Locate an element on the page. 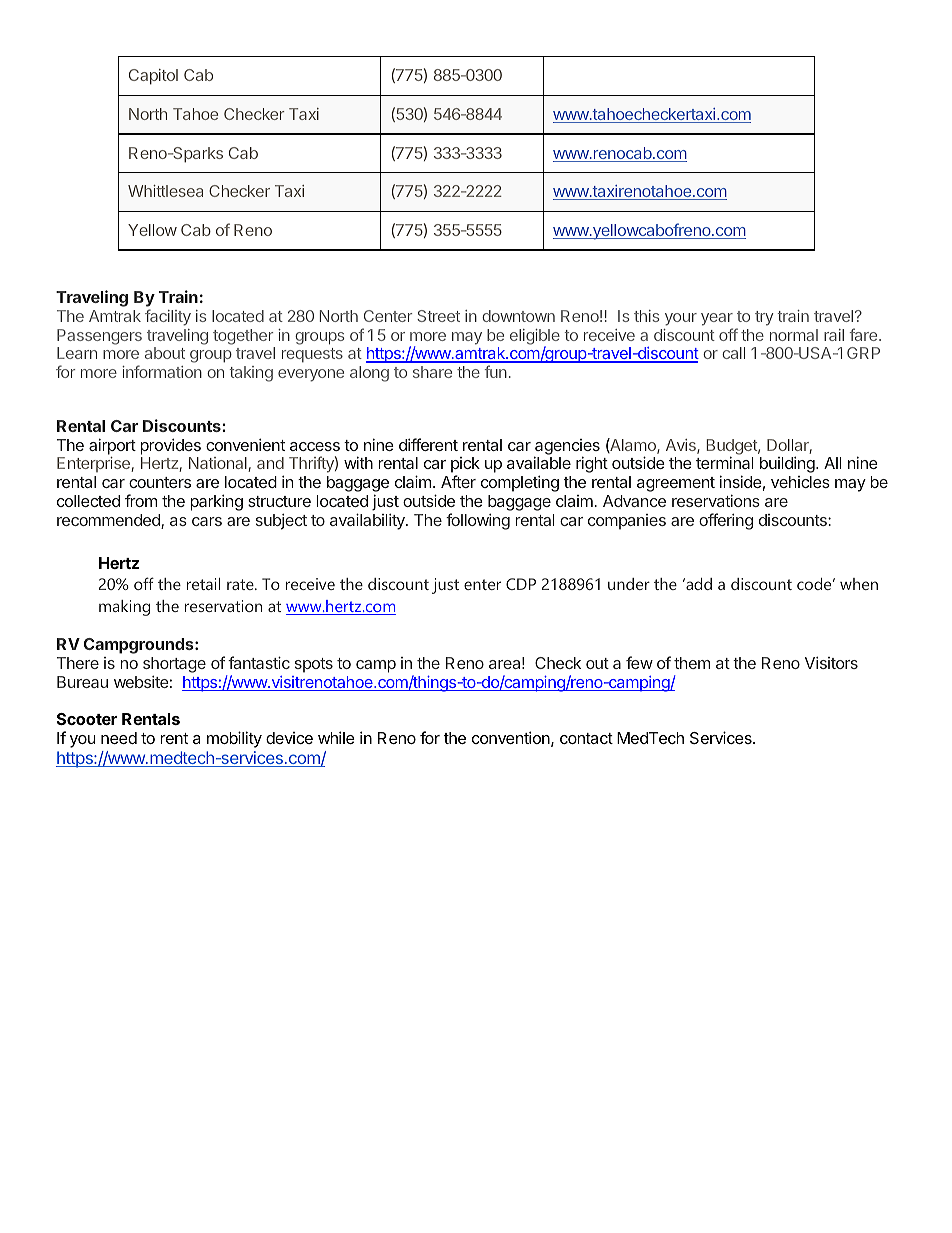  information is located at coordinates (162, 371).
